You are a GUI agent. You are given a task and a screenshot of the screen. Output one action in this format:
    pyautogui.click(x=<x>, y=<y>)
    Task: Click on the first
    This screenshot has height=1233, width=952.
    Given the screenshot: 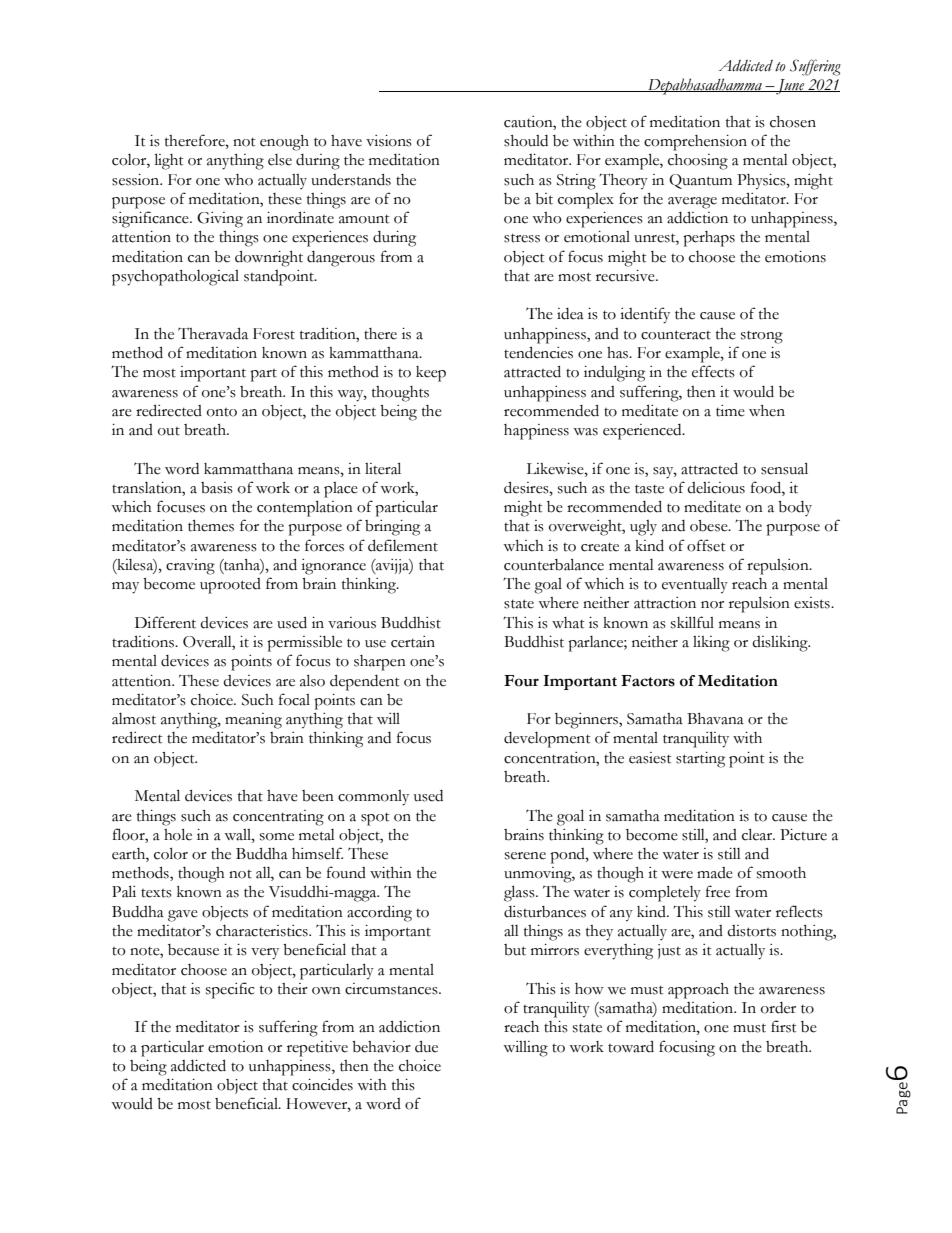 What is the action you would take?
    pyautogui.click(x=784, y=1026)
